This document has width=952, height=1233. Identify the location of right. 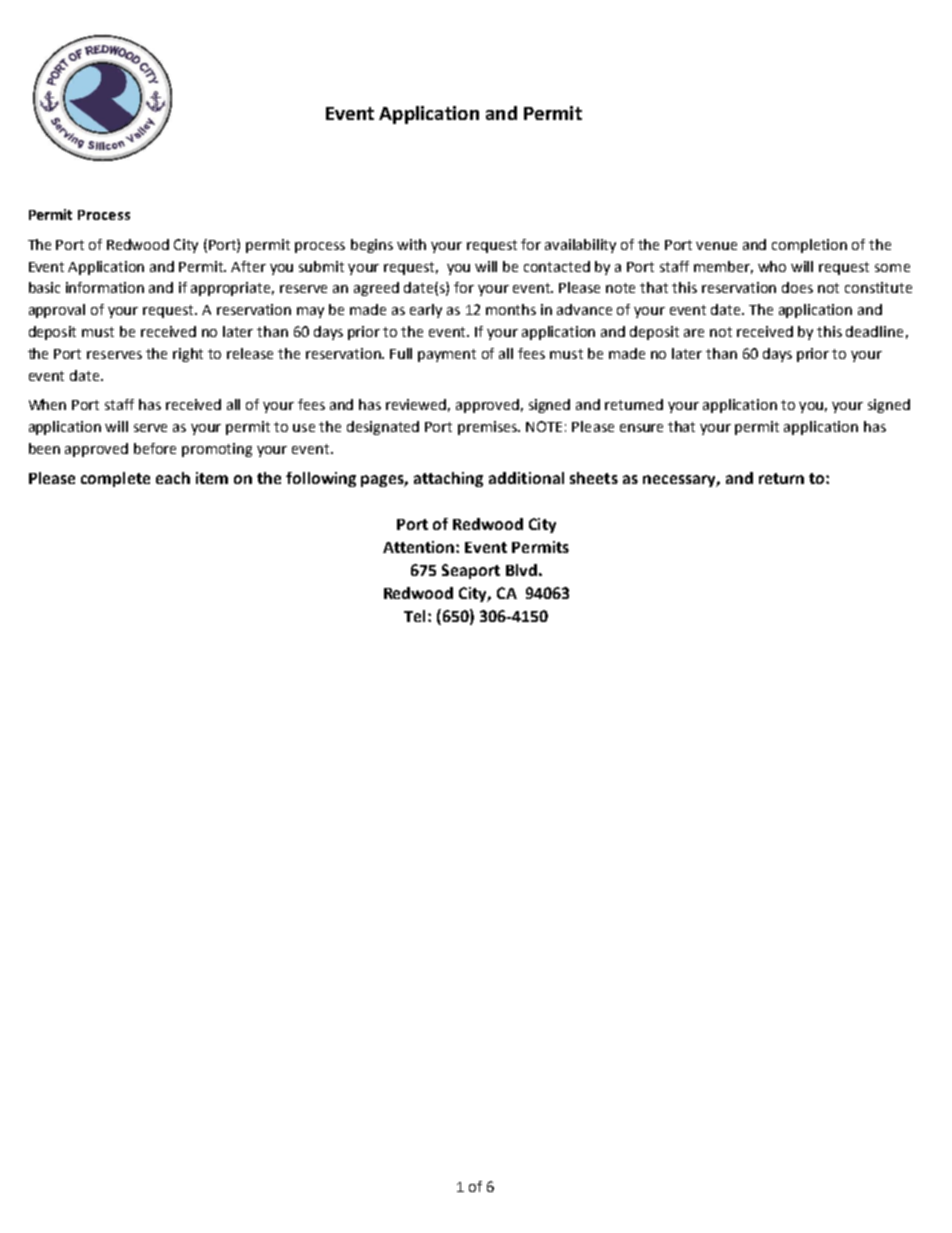
(188, 355).
